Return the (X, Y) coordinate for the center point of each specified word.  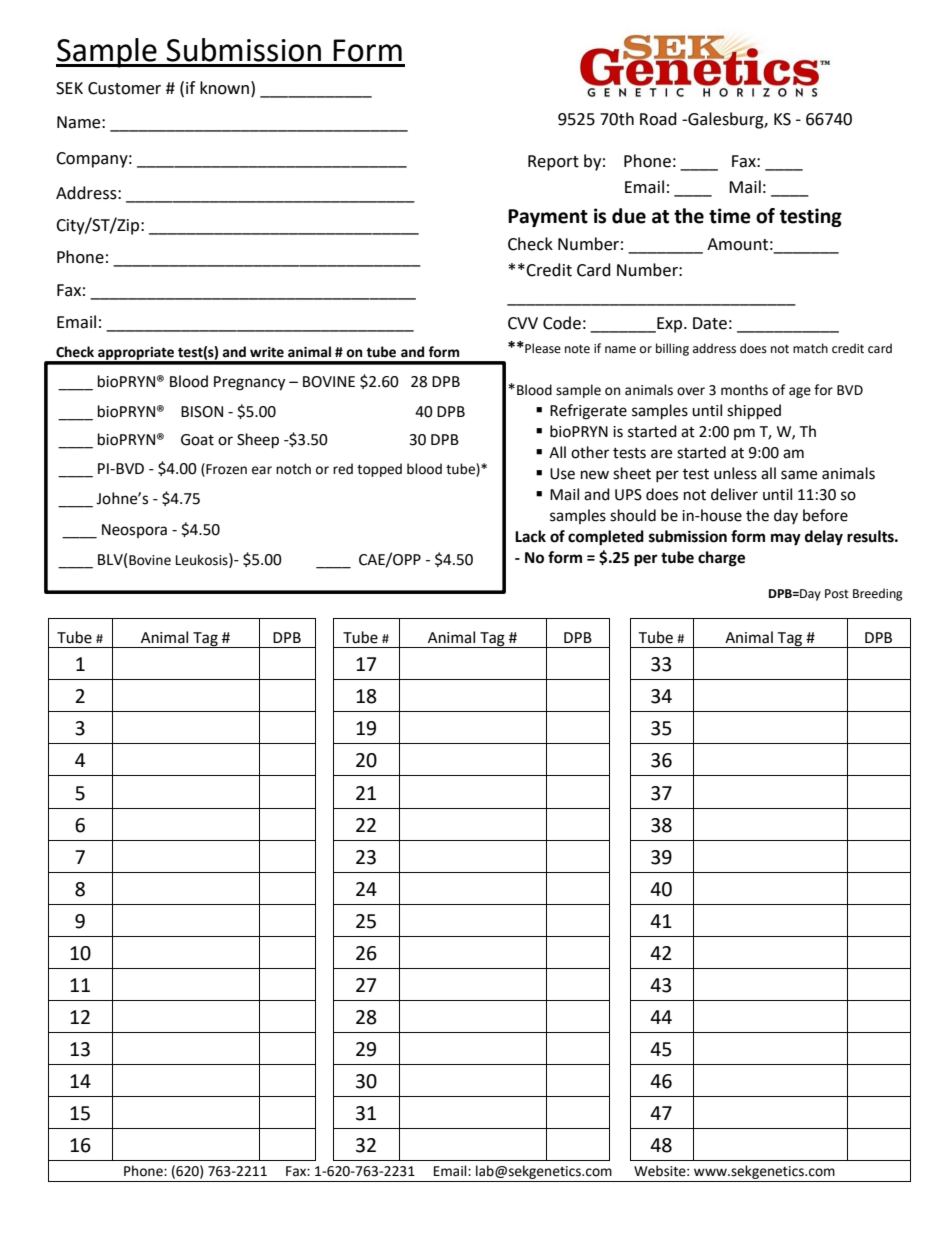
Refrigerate (588, 412)
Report (553, 163)
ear (262, 470)
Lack (530, 536)
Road (658, 119)
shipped (754, 412)
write (267, 352)
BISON (202, 412)
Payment (548, 218)
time (730, 216)
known (226, 88)
